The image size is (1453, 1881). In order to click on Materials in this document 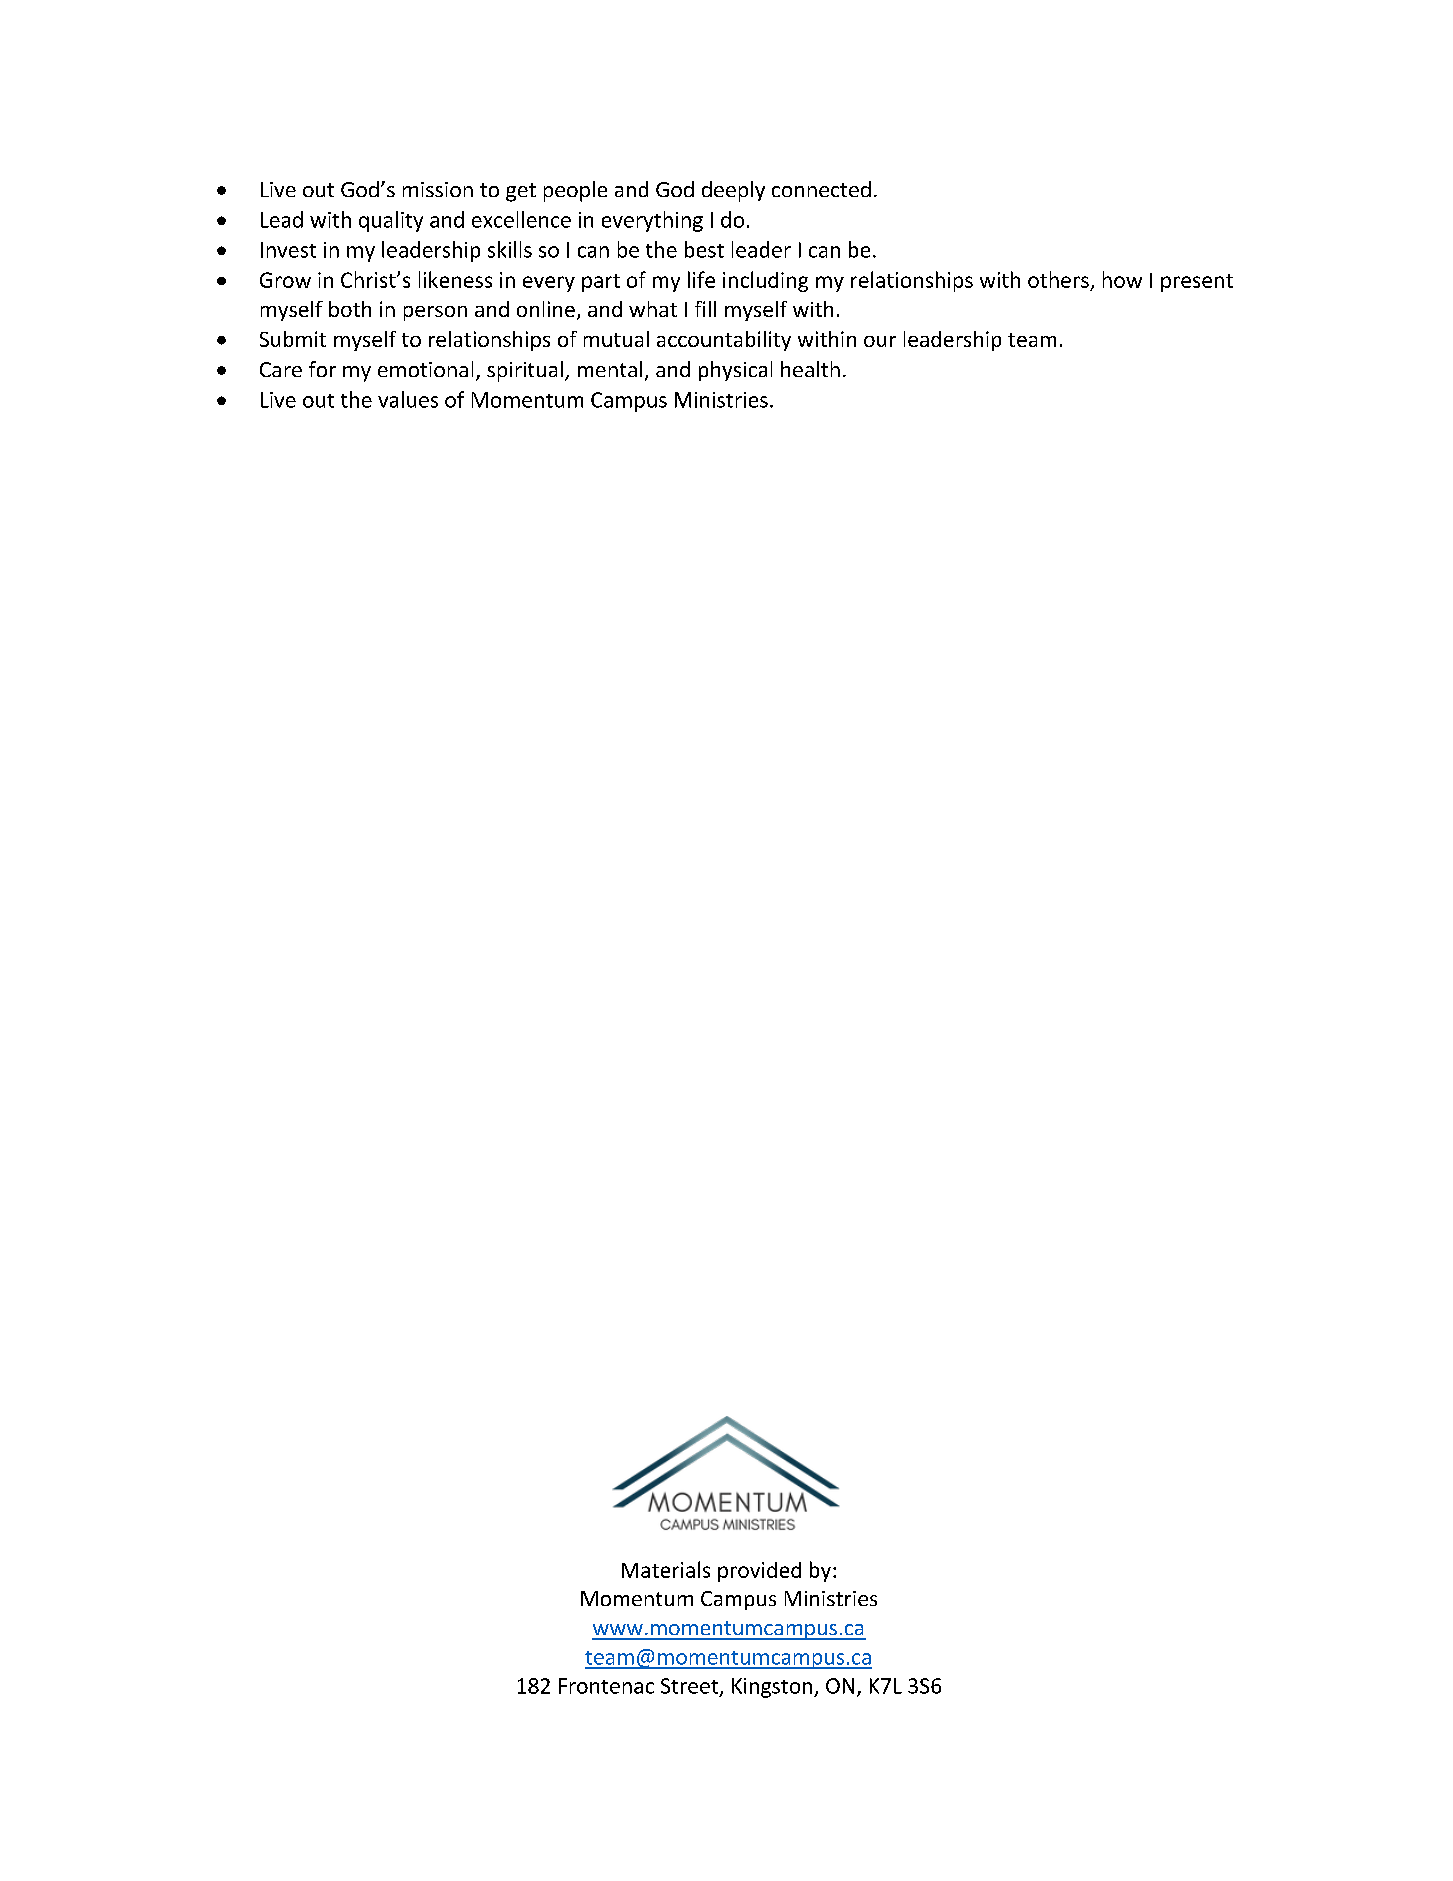, I will do `click(666, 1569)`.
